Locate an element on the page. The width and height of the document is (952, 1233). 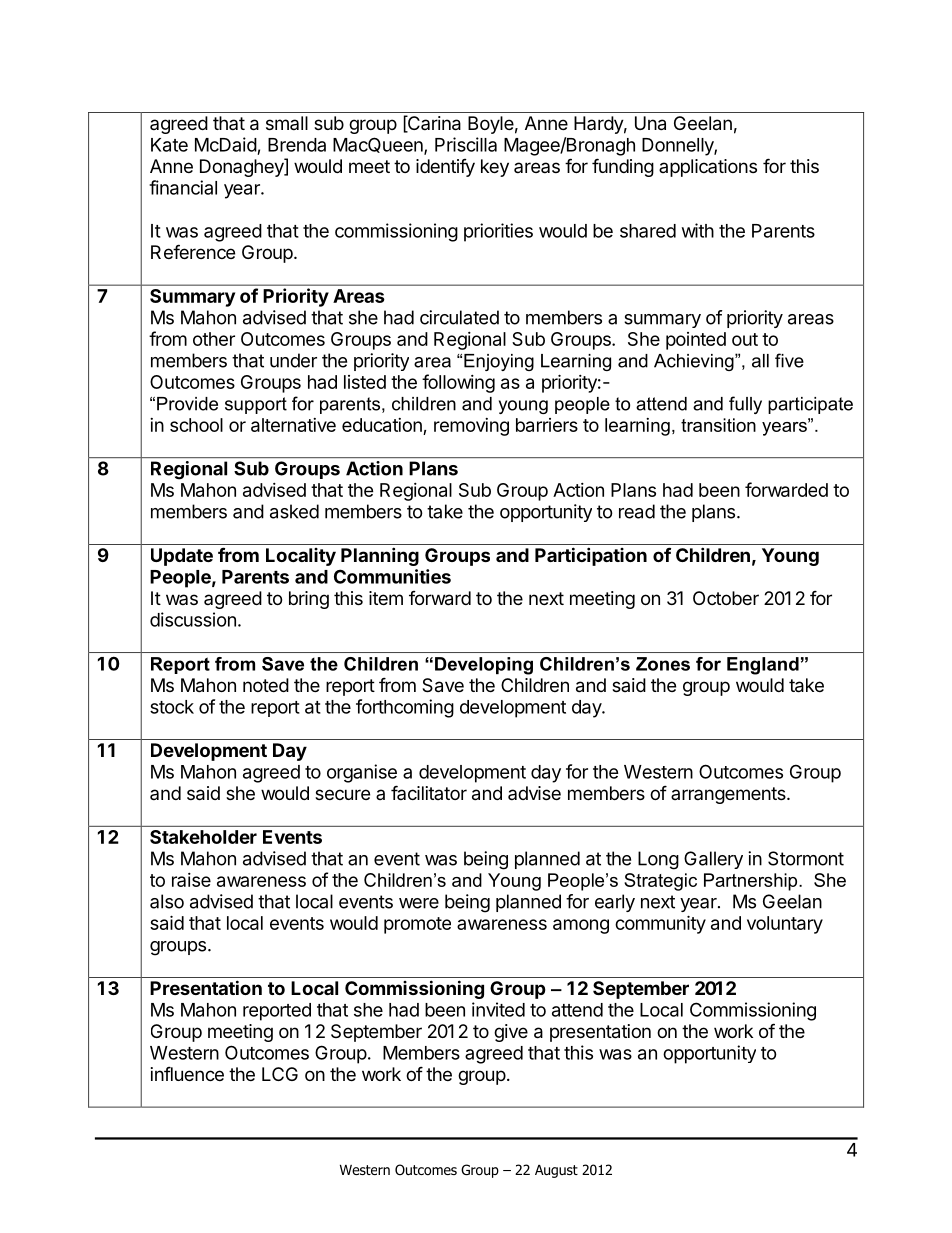
August is located at coordinates (556, 1171).
